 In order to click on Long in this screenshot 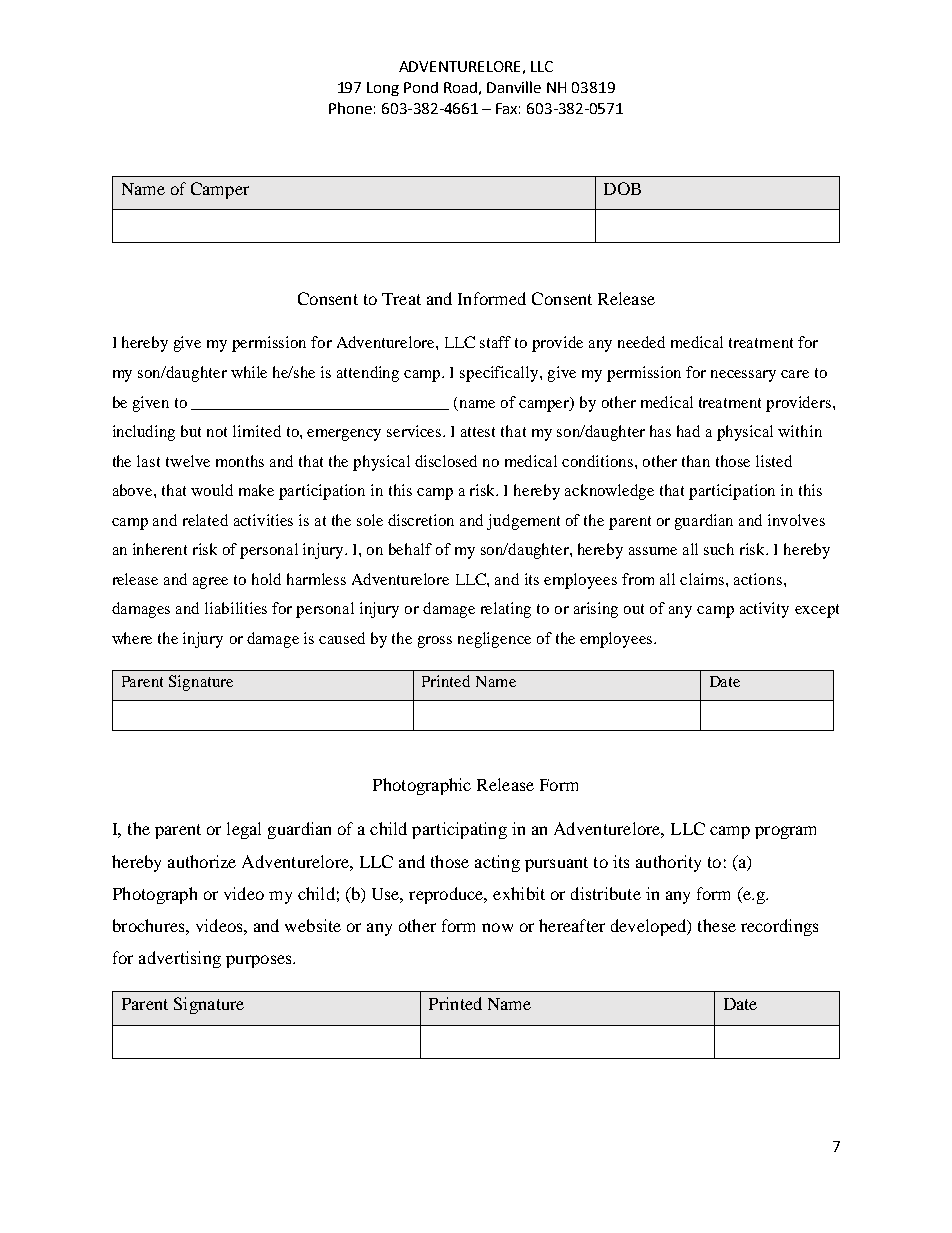, I will do `click(383, 89)`.
